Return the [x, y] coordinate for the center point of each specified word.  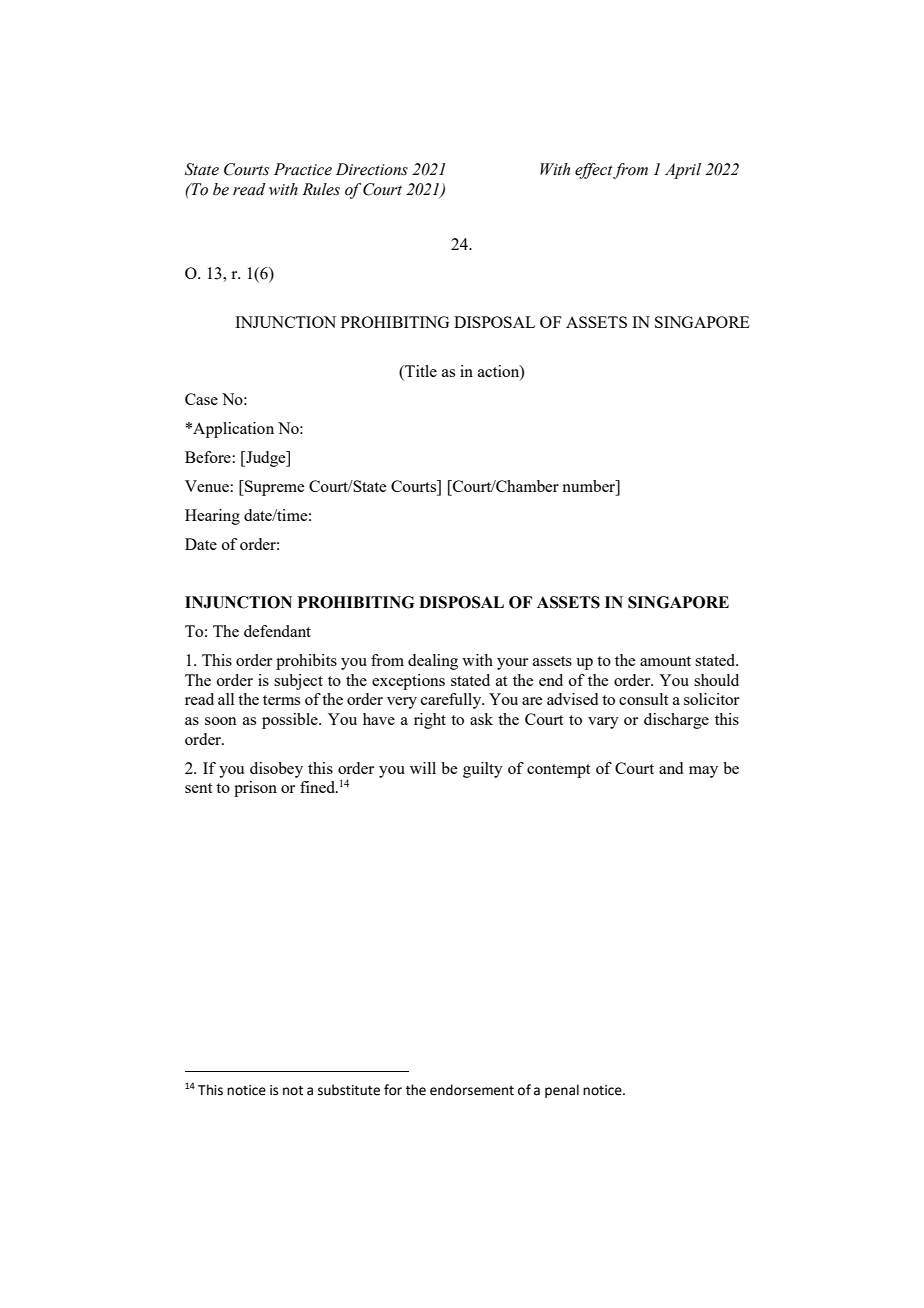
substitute [349, 1090]
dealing [433, 662]
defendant [277, 631]
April [683, 171]
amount [665, 661]
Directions [372, 169]
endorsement [472, 1090]
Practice [303, 169]
